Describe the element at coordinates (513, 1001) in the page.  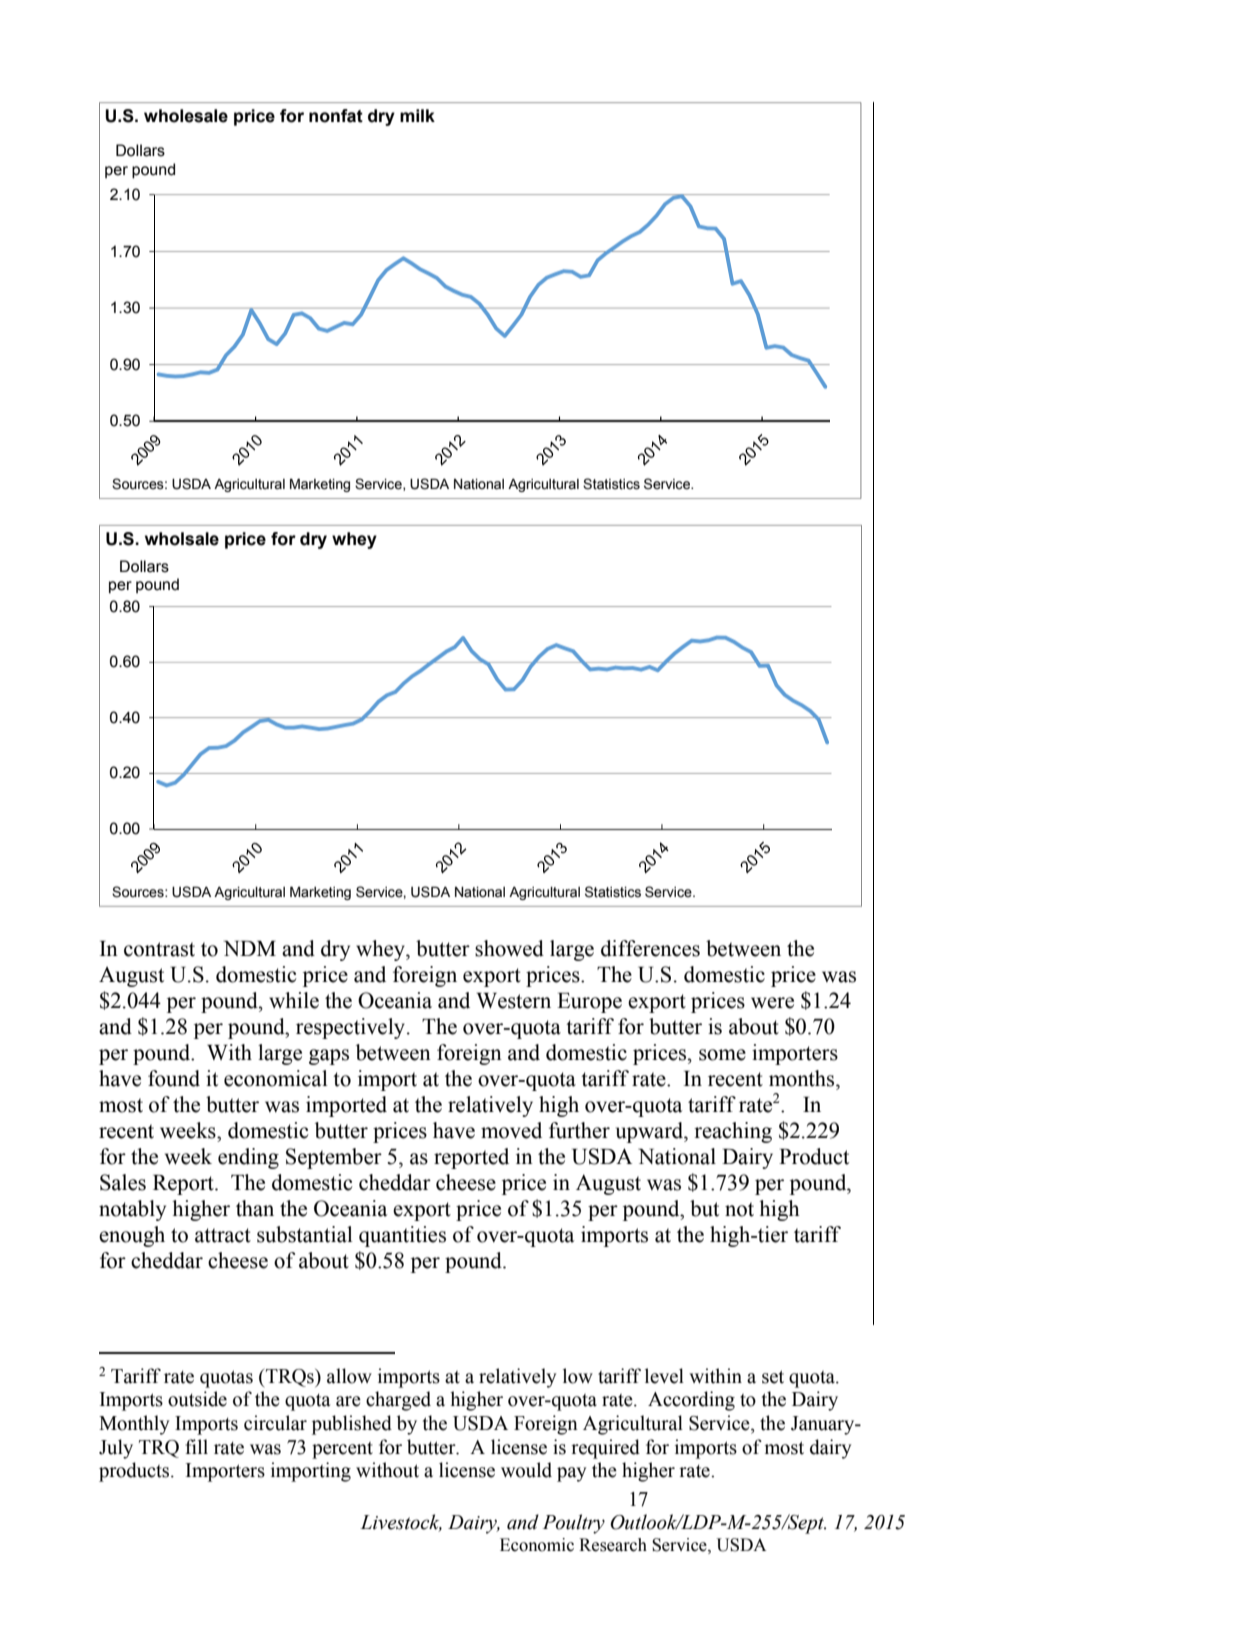
I see `Western` at that location.
